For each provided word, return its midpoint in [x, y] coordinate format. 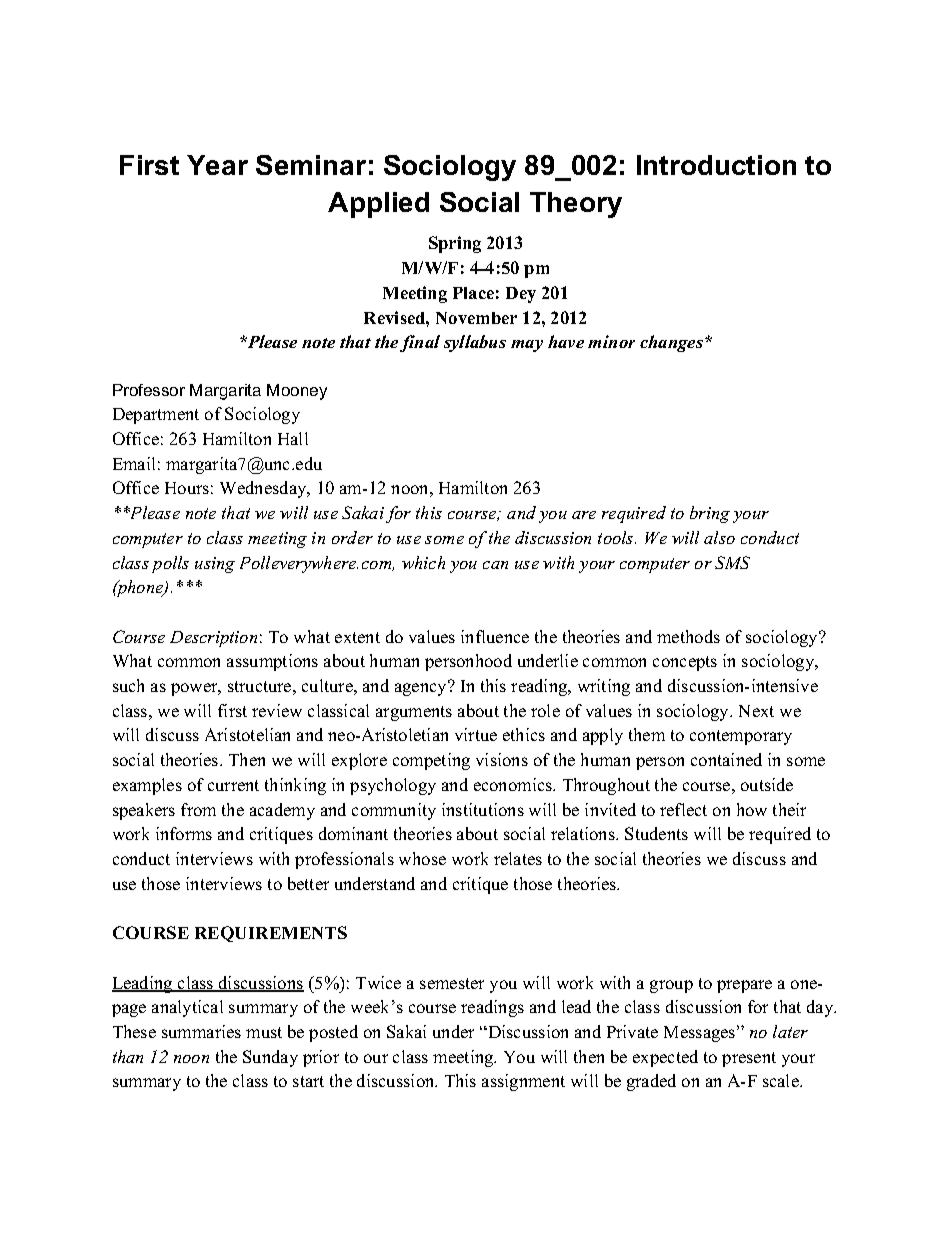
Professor [149, 390]
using [215, 565]
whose [422, 858]
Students [656, 833]
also [719, 537]
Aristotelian [247, 734]
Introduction [716, 165]
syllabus [475, 343]
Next [756, 711]
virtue [476, 734]
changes [673, 343]
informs [184, 833]
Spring [455, 244]
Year [217, 165]
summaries [201, 1031]
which [423, 562]
